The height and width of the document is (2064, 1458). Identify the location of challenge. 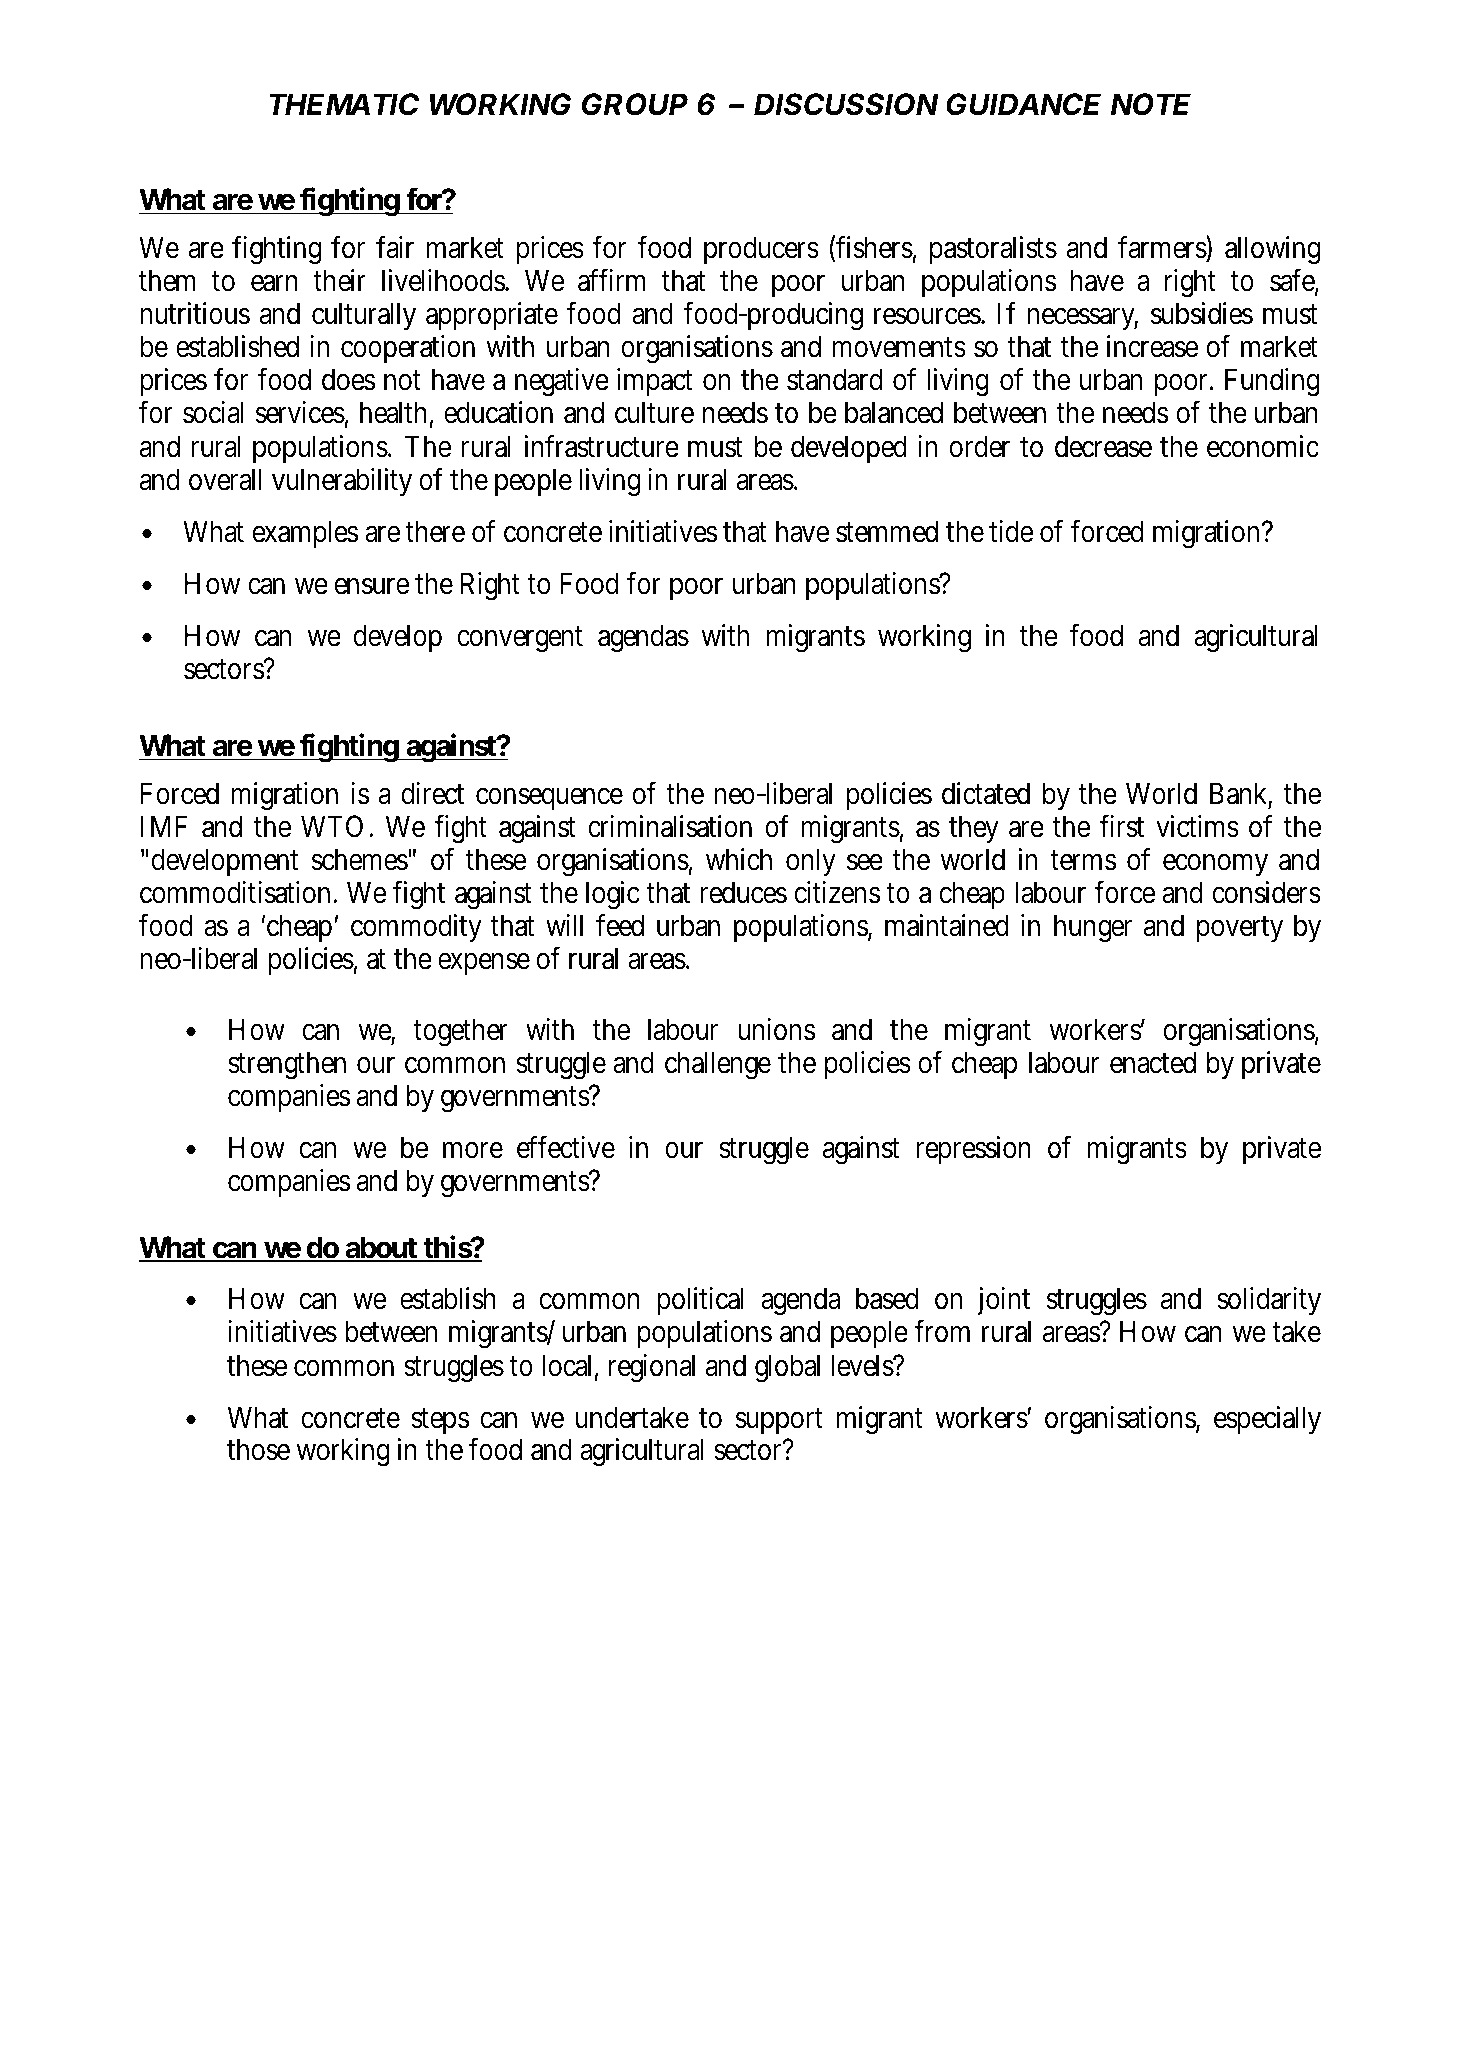
(718, 1065).
